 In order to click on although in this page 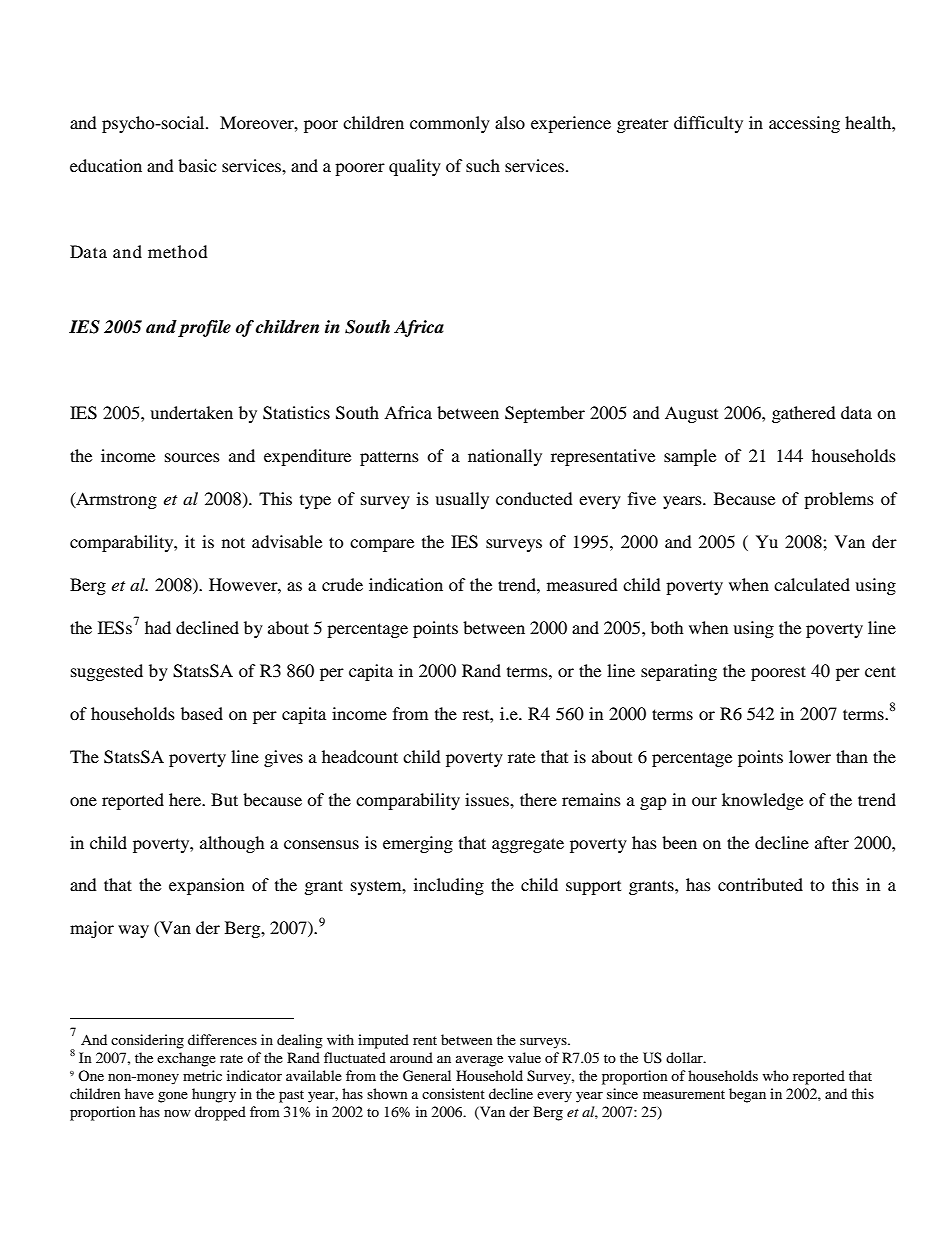, I will do `click(232, 844)`.
